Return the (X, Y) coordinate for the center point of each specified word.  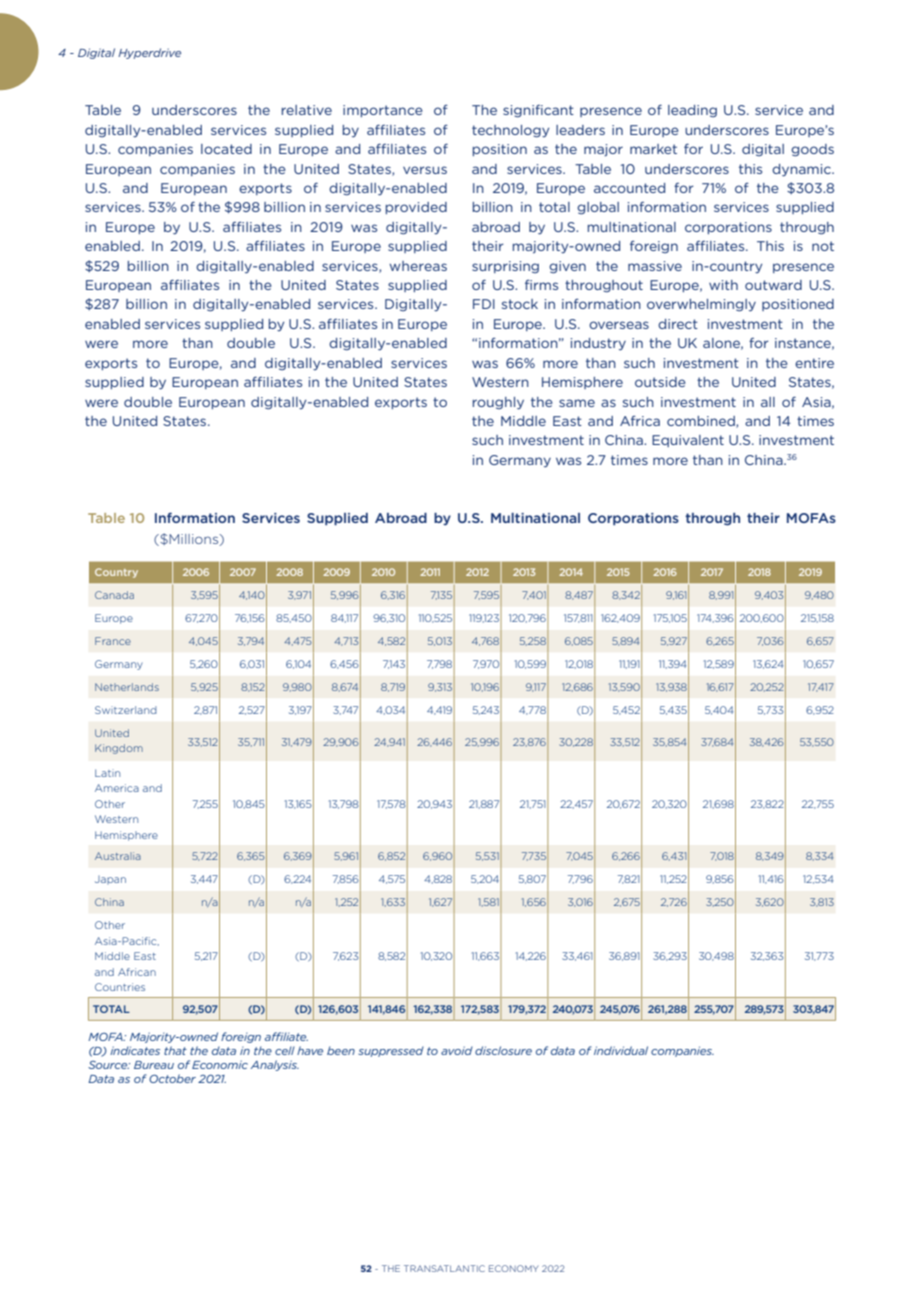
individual (621, 1050)
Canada (114, 595)
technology (510, 131)
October (172, 1078)
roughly (498, 403)
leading (692, 111)
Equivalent (688, 441)
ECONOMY (514, 1268)
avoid (457, 1050)
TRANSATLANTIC (444, 1268)
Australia (118, 856)
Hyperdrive (149, 53)
